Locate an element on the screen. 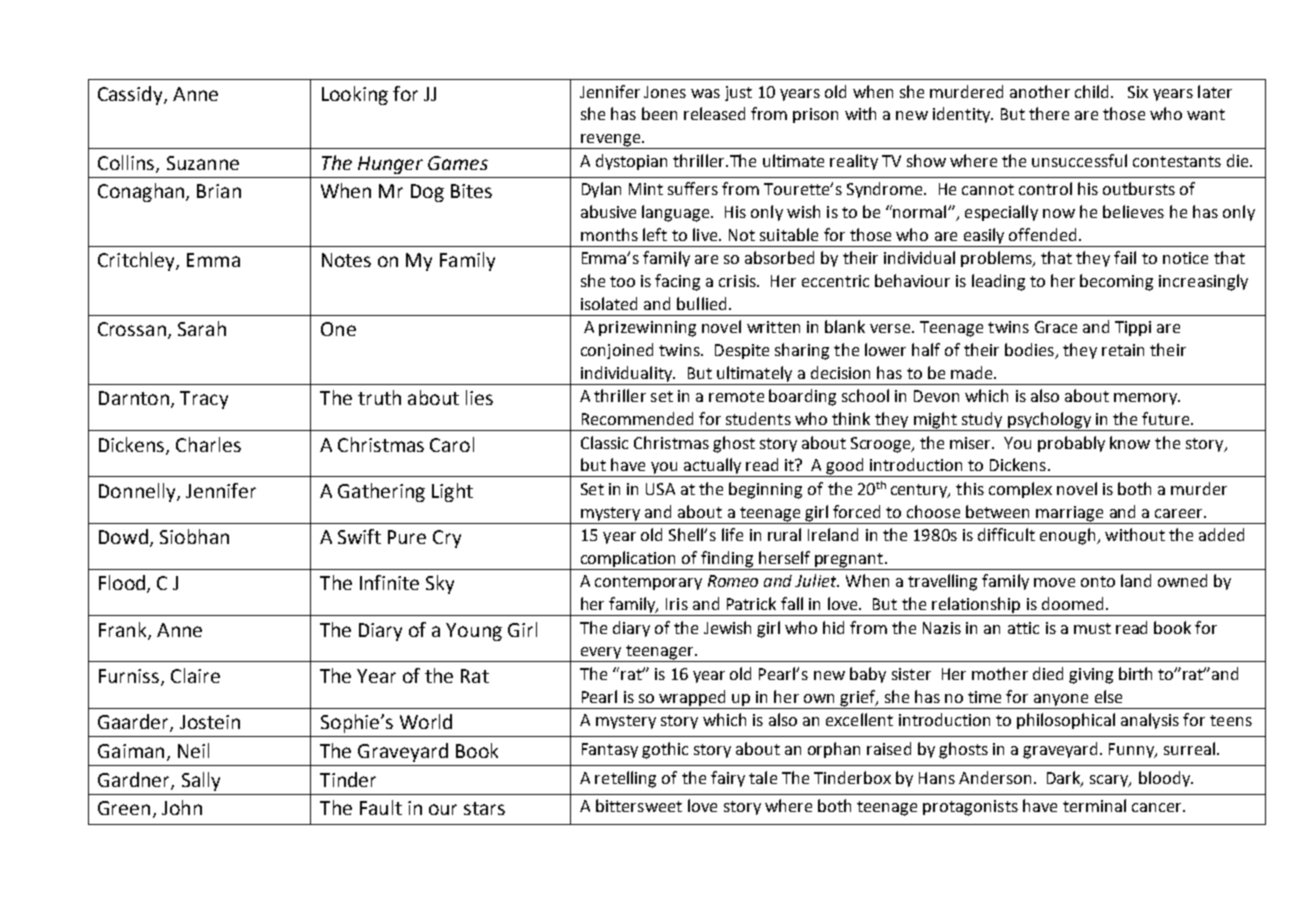  Sally is located at coordinates (201, 781).
